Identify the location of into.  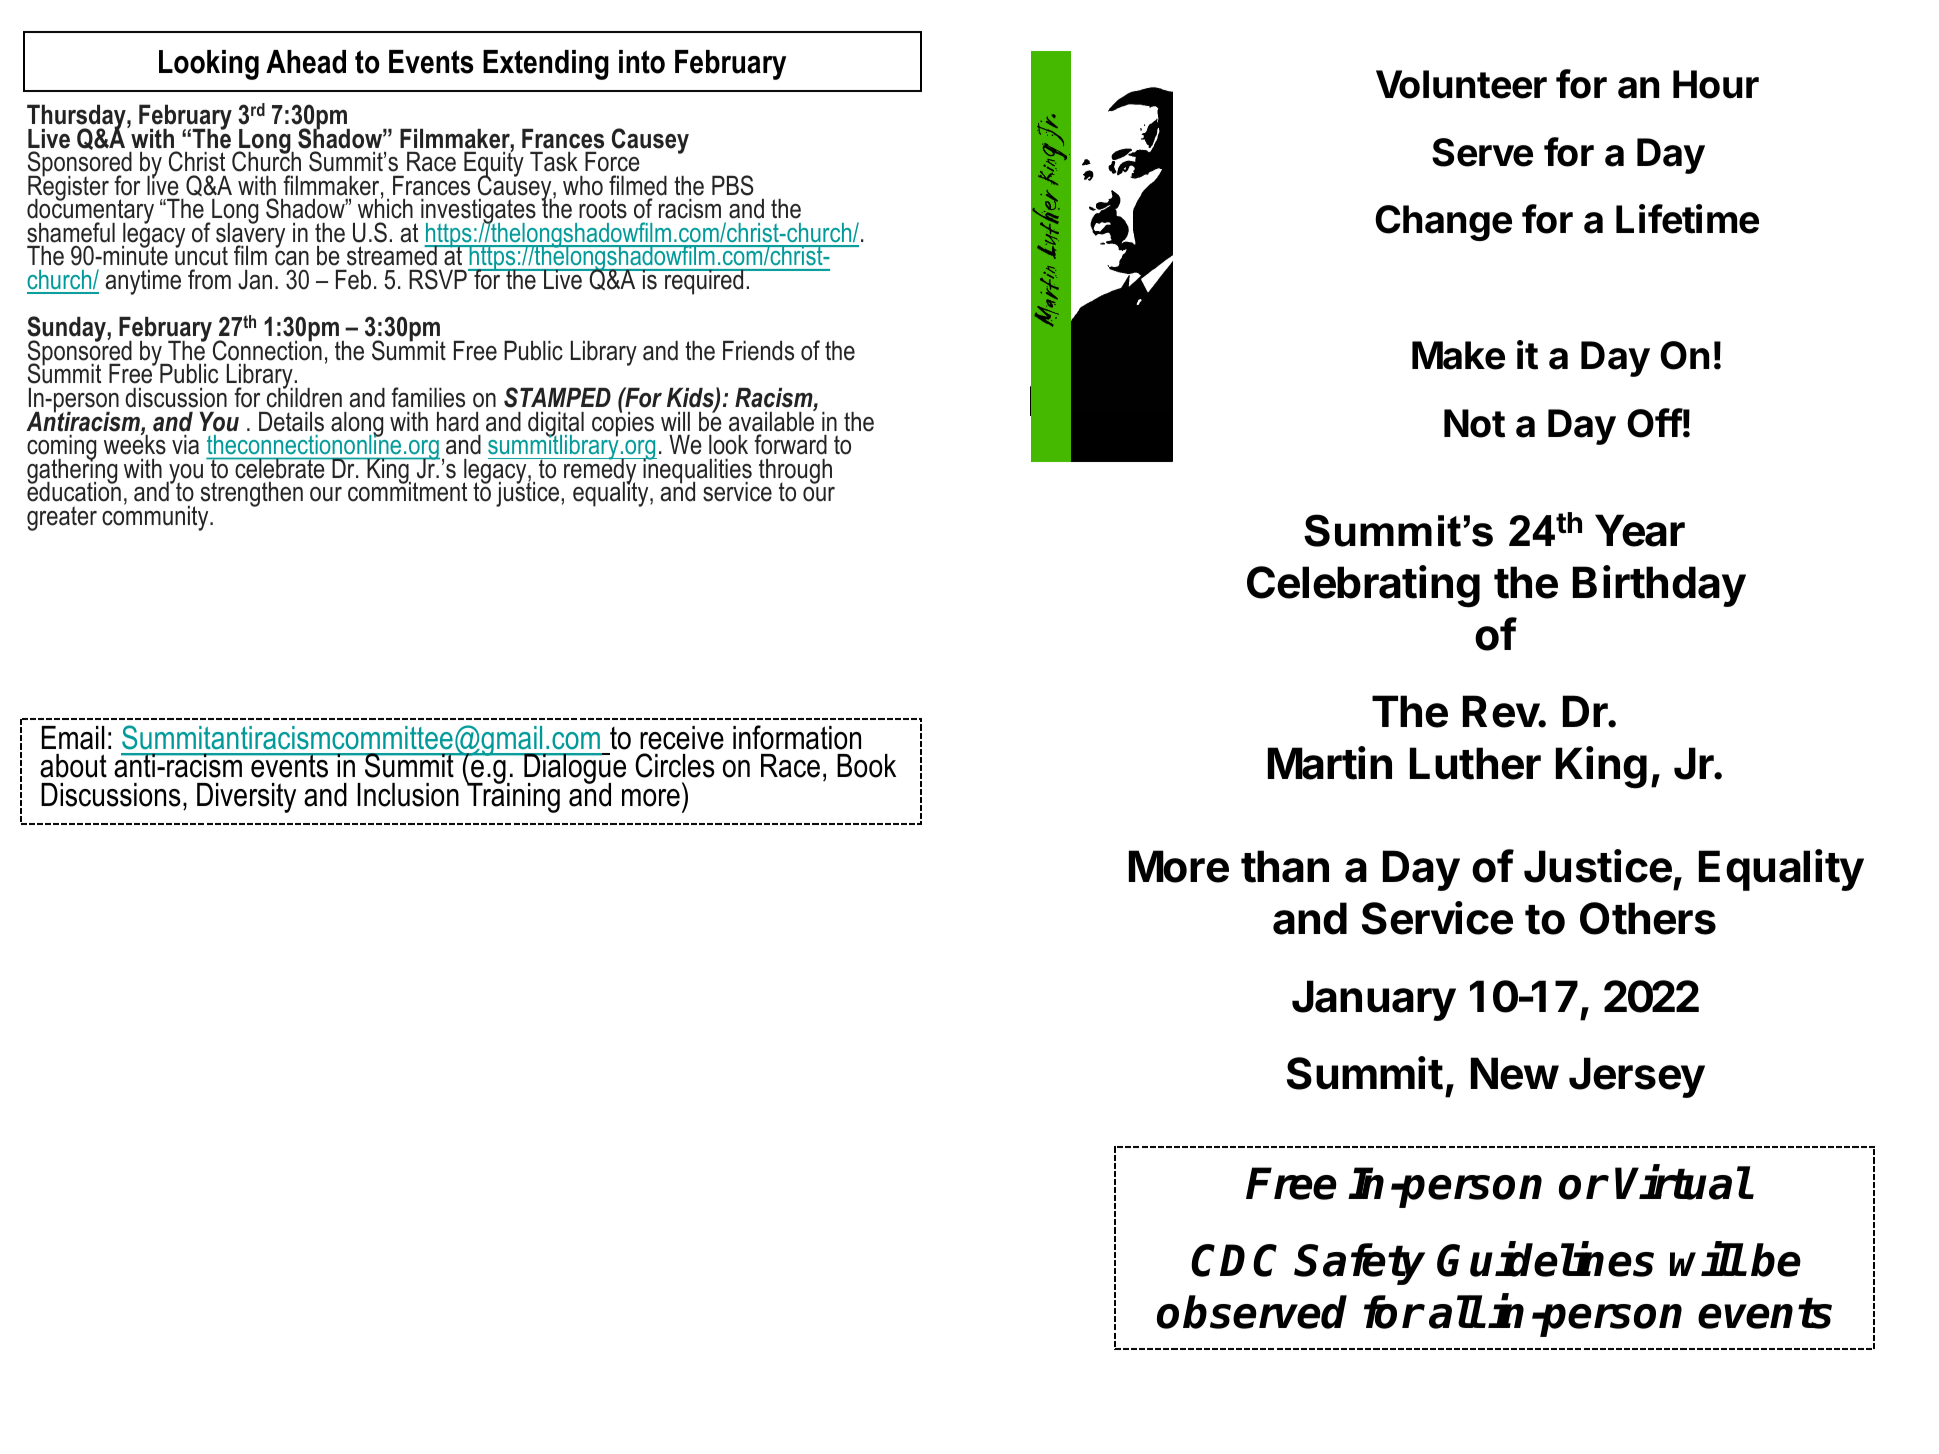
(642, 62).
